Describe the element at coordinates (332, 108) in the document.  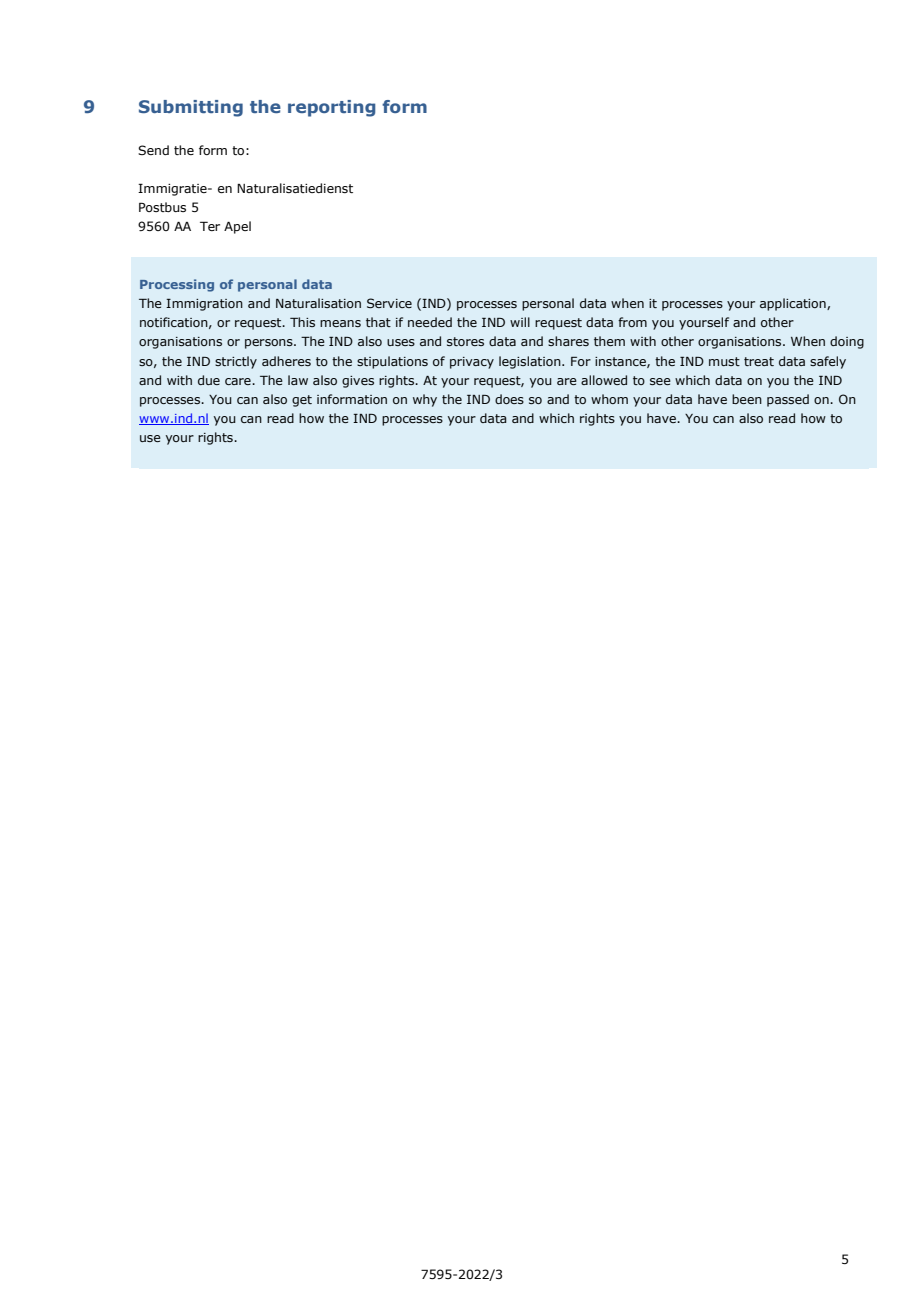
I see `reporting` at that location.
